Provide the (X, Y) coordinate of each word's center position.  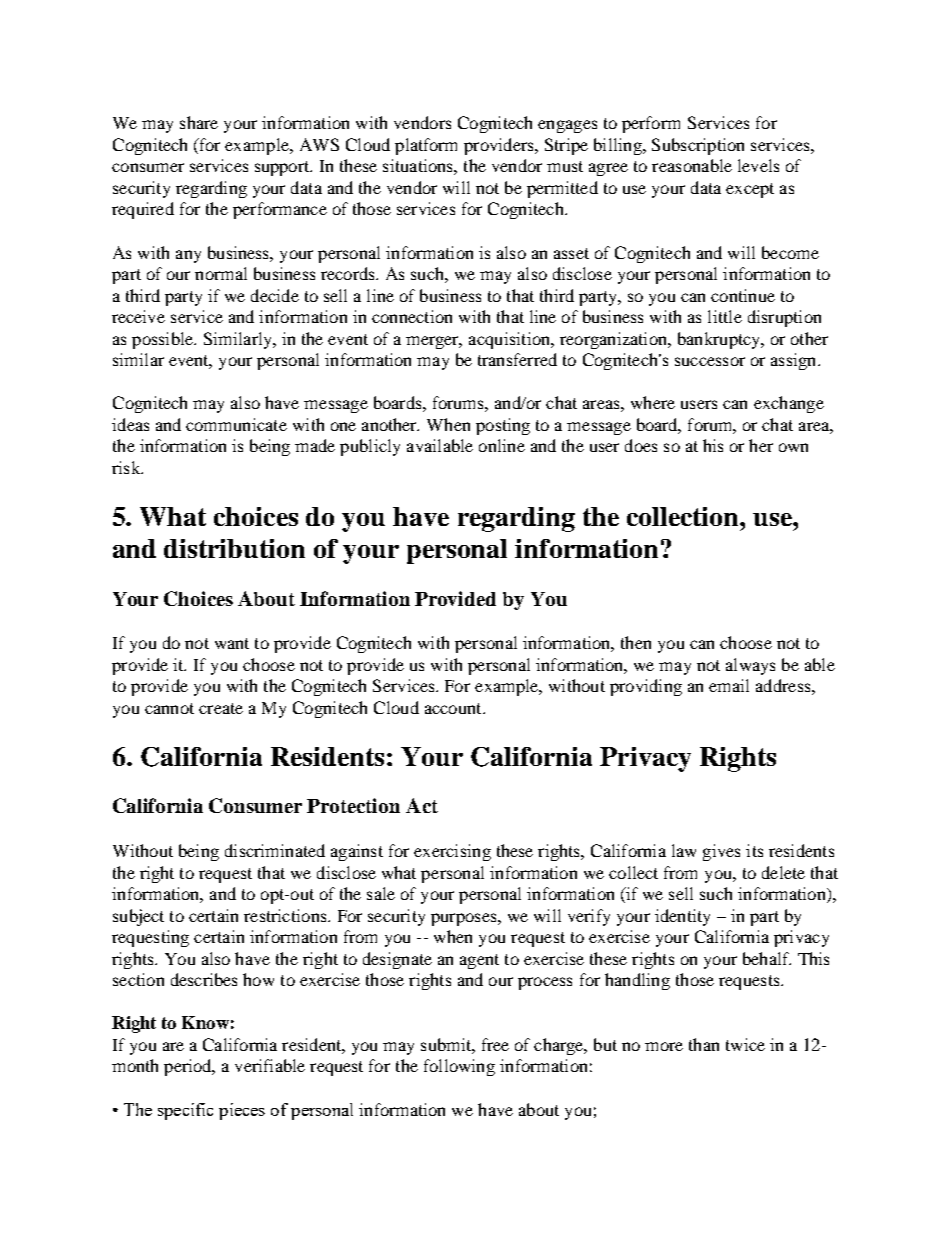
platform (426, 146)
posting (503, 426)
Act (422, 805)
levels (758, 165)
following (459, 1067)
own (793, 447)
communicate (236, 424)
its (754, 850)
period (189, 1067)
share (199, 122)
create (221, 708)
